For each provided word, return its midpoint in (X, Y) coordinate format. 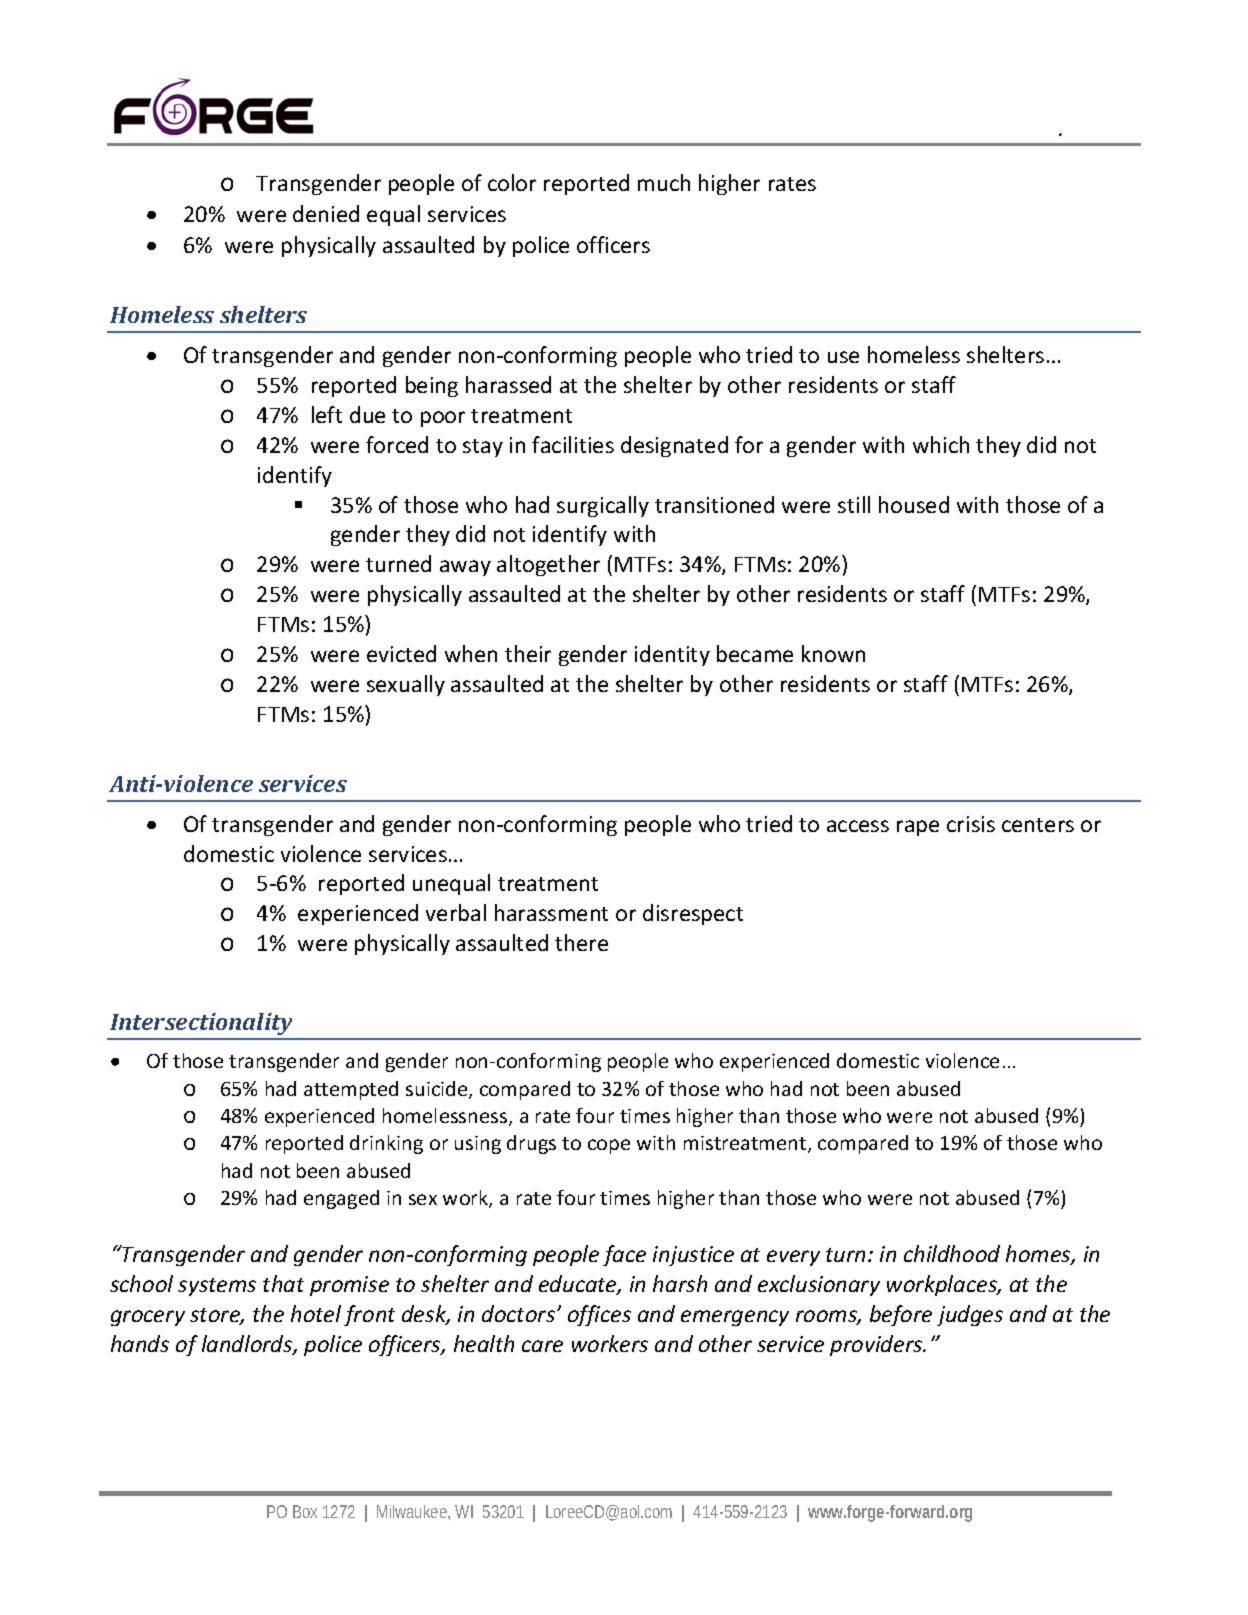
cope (609, 1146)
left (327, 414)
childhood (952, 1253)
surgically (603, 506)
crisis (971, 824)
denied (326, 213)
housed (914, 504)
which (941, 444)
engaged (341, 1199)
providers (877, 1345)
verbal (456, 912)
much (664, 182)
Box (305, 1511)
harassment (551, 912)
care (542, 1346)
